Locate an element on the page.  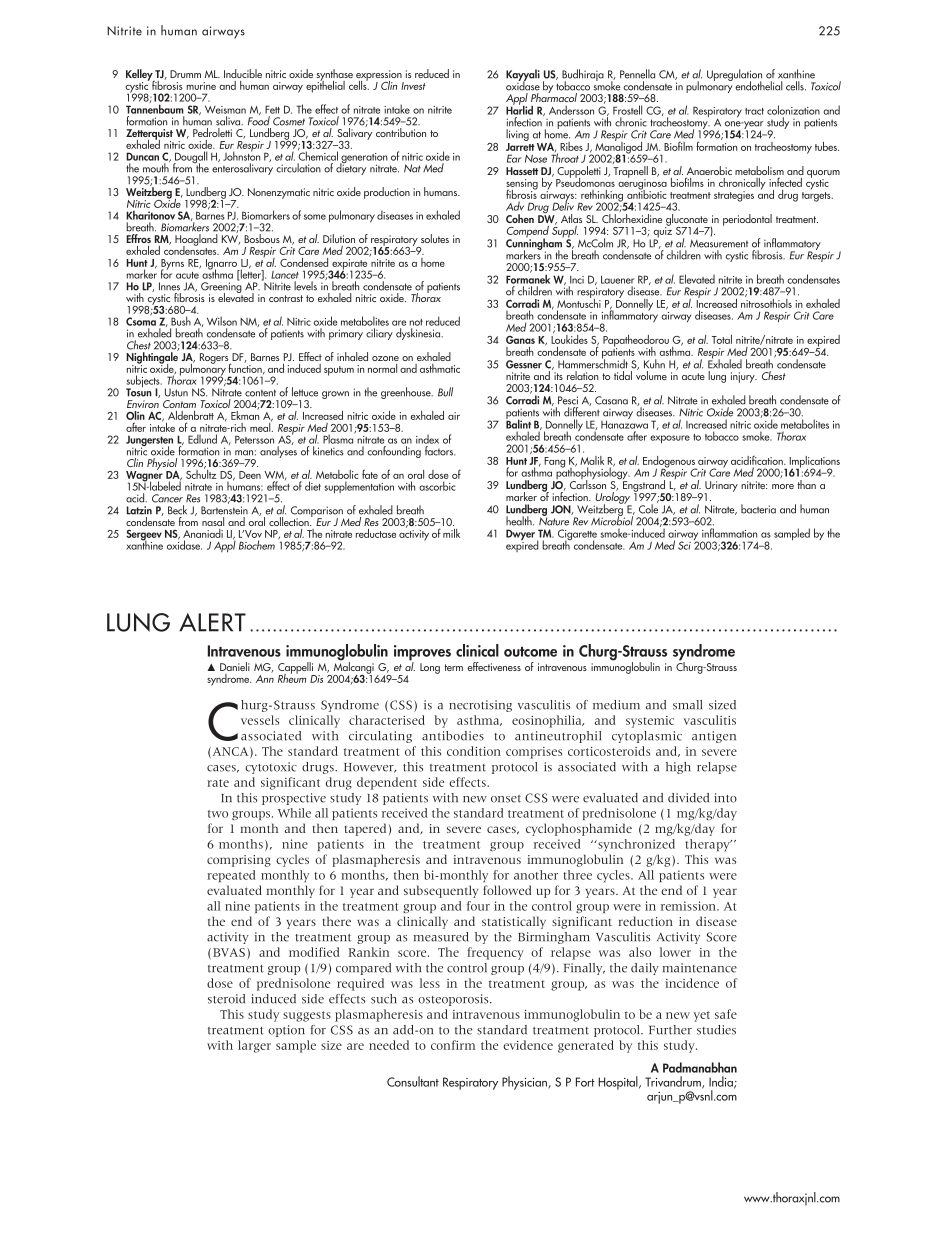
vessels is located at coordinates (260, 720).
